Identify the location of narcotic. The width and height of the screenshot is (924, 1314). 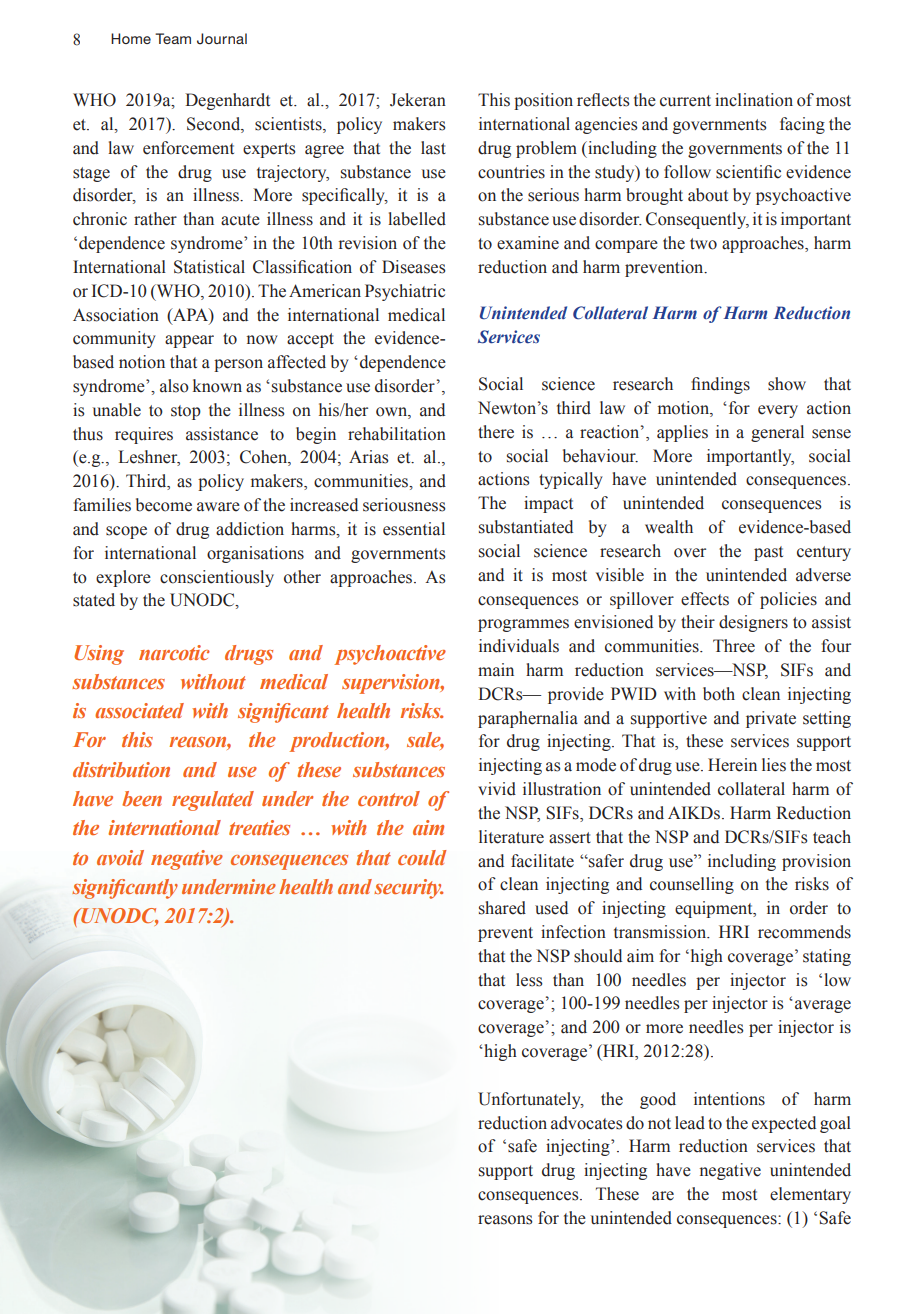
(174, 652).
